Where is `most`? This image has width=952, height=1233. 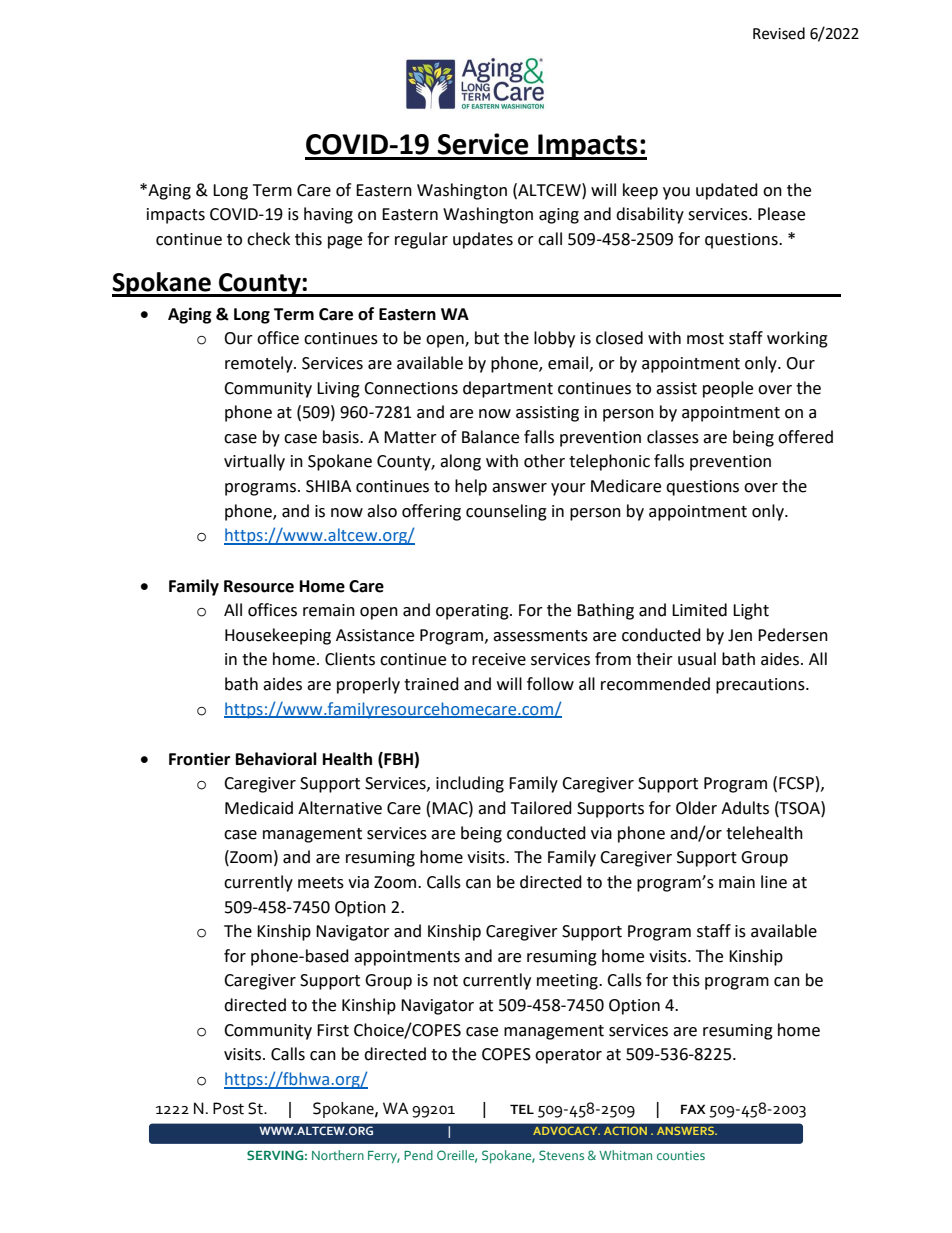 most is located at coordinates (705, 339).
